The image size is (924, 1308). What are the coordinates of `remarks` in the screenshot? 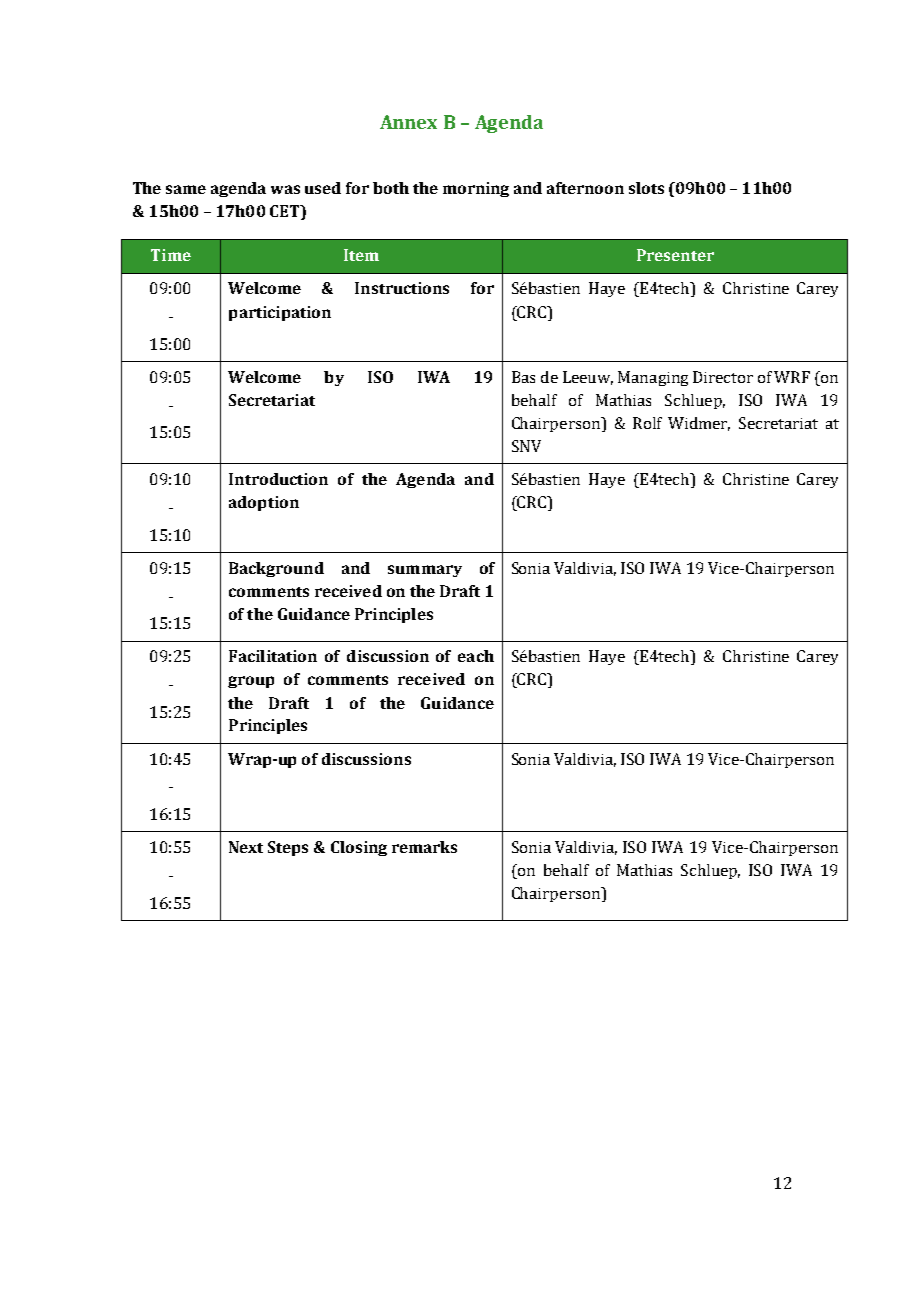 It's located at (424, 847).
